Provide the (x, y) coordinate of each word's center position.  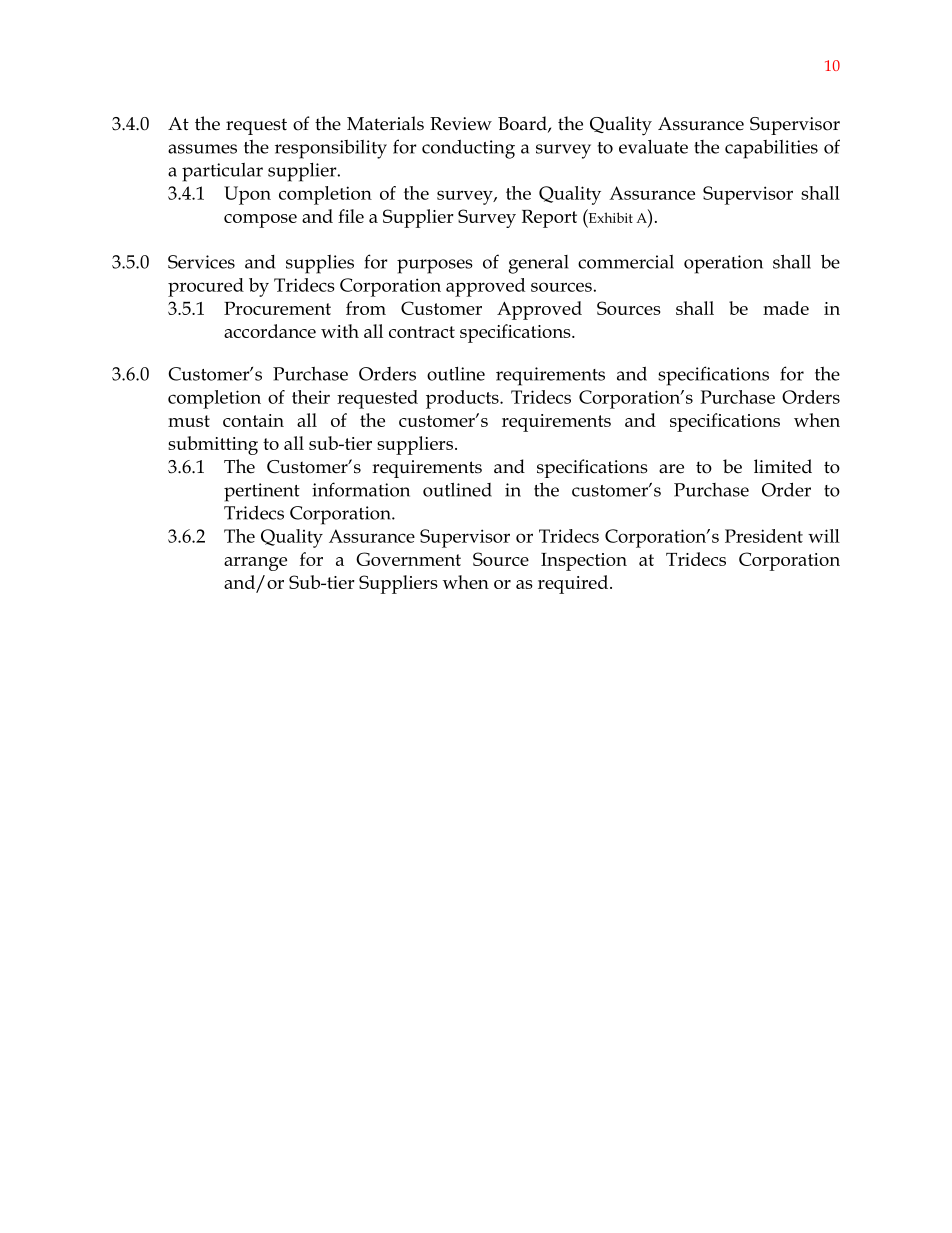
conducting (468, 149)
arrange (255, 564)
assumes (202, 149)
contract (422, 332)
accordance (270, 331)
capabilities (771, 149)
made (786, 308)
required (574, 584)
